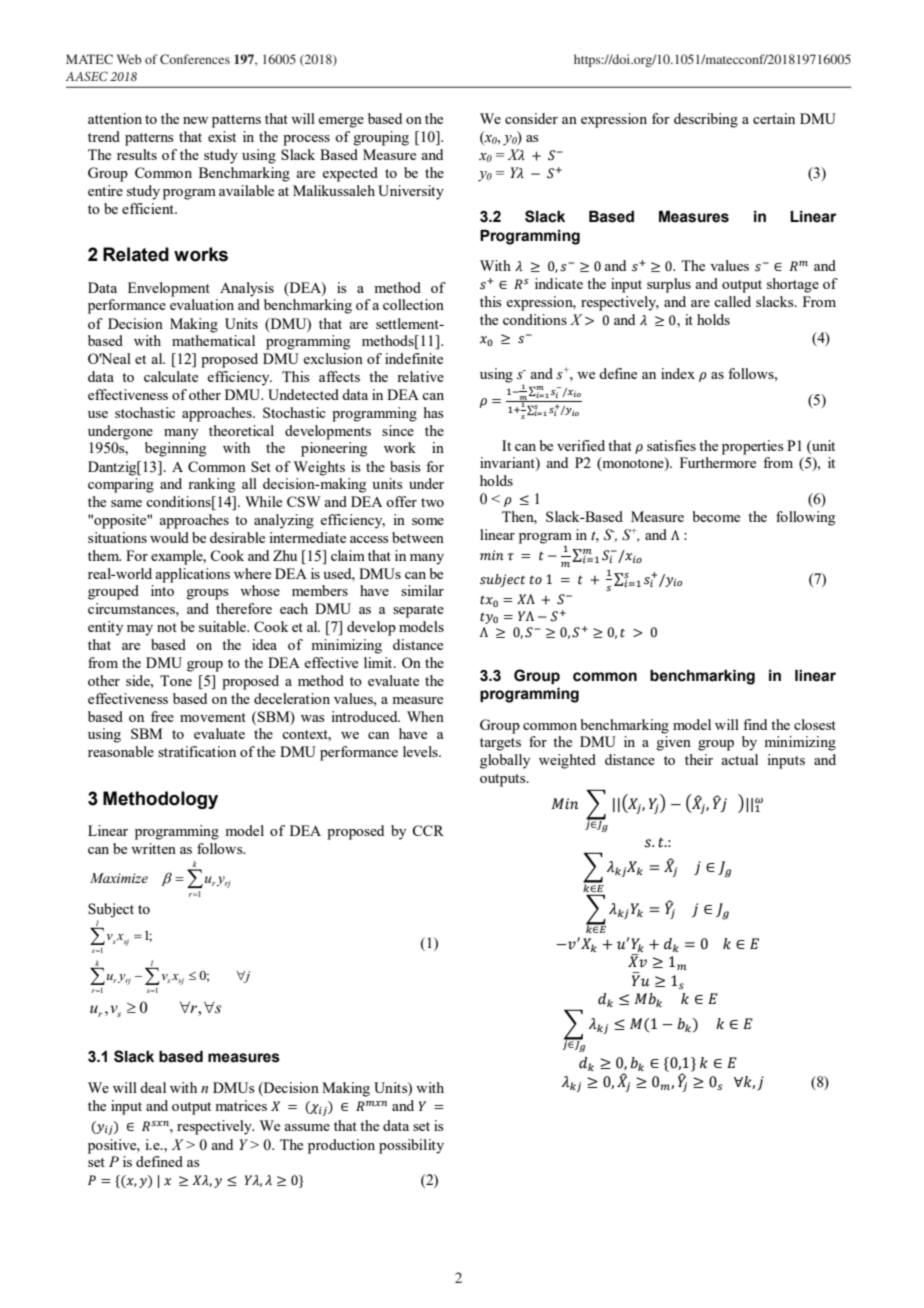  What do you see at coordinates (195, 120) in the screenshot?
I see `new` at bounding box center [195, 120].
